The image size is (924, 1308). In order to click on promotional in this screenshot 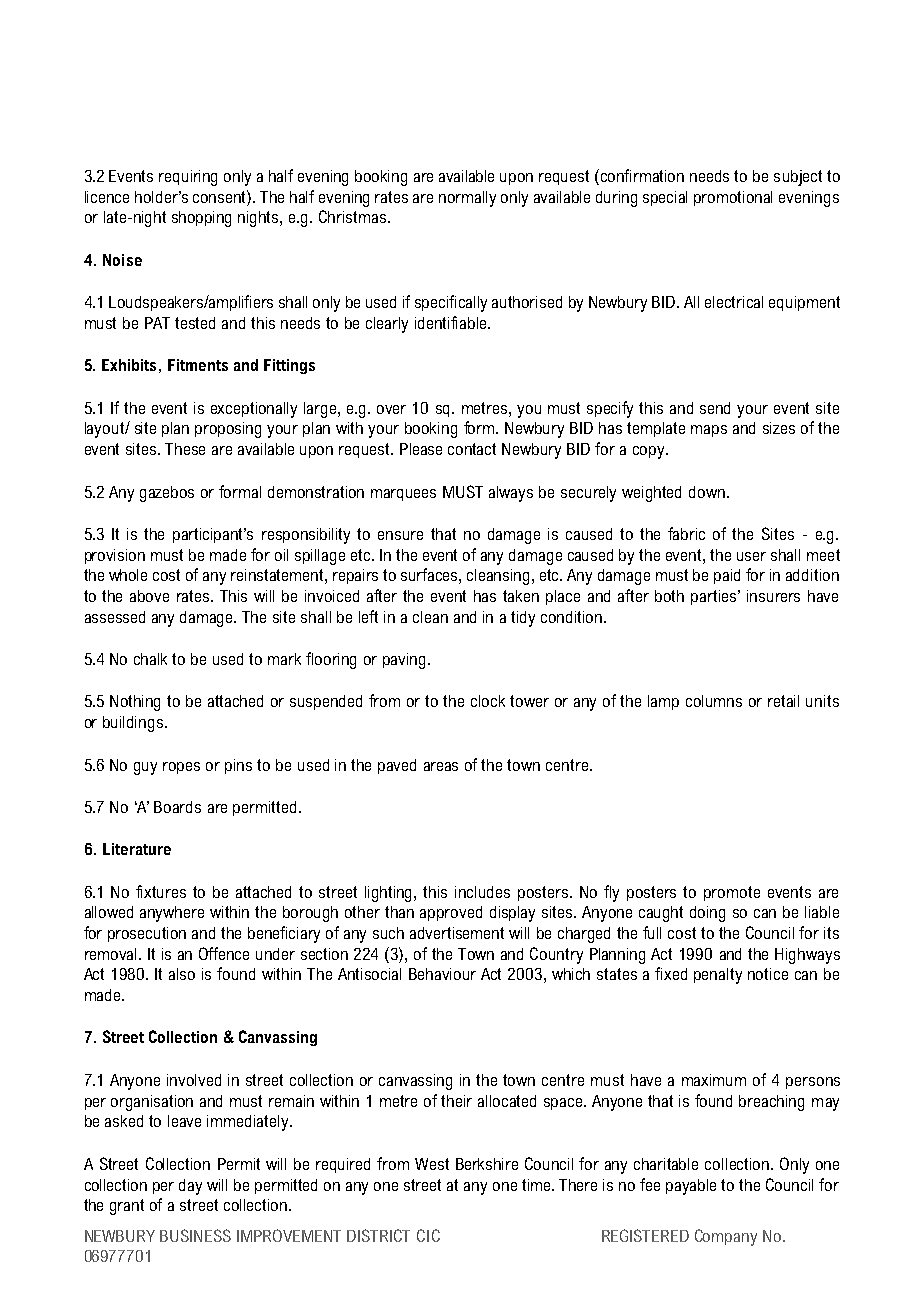, I will do `click(733, 198)`.
